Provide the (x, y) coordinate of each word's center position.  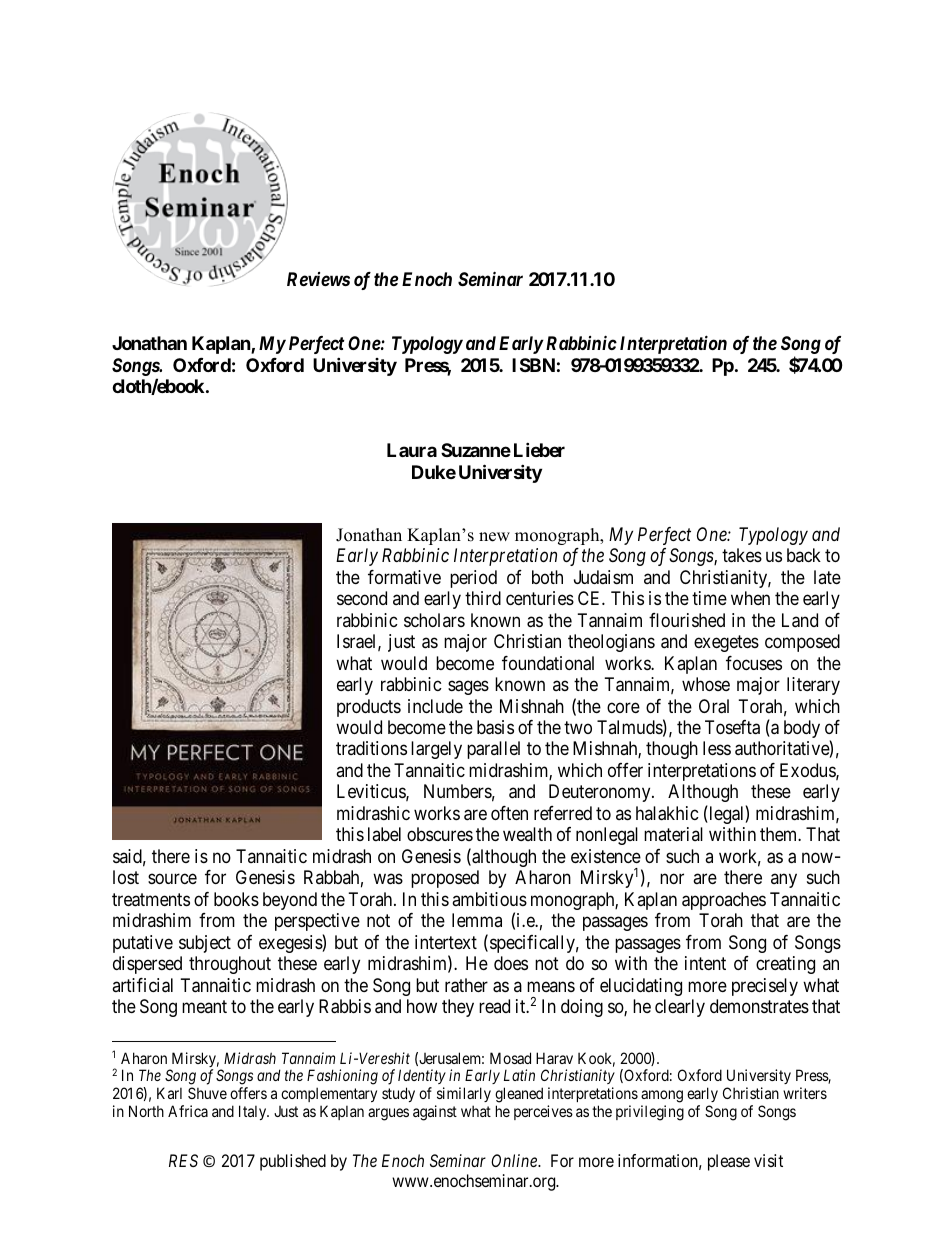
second (362, 598)
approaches (724, 901)
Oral (714, 706)
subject (205, 944)
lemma (477, 920)
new (494, 537)
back (804, 555)
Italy (254, 1112)
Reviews (318, 279)
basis (495, 727)
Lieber (539, 450)
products (369, 708)
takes (742, 555)
